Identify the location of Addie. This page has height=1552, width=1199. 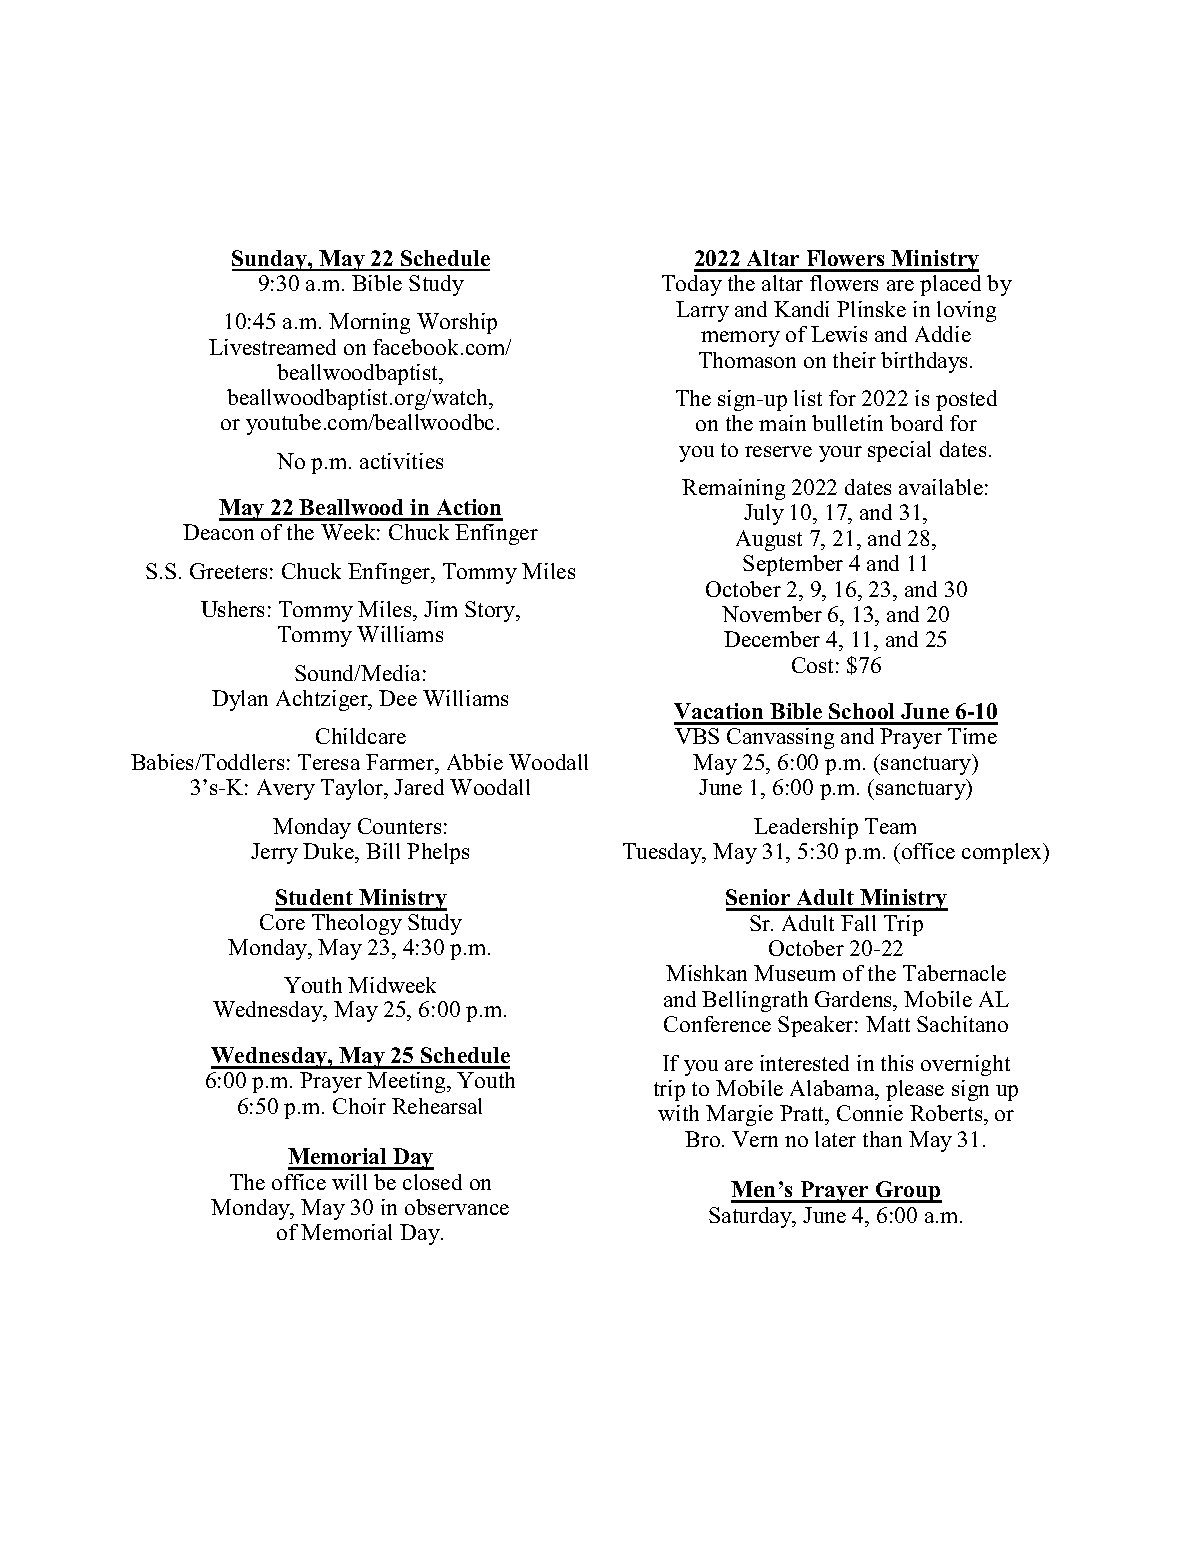
(943, 334).
